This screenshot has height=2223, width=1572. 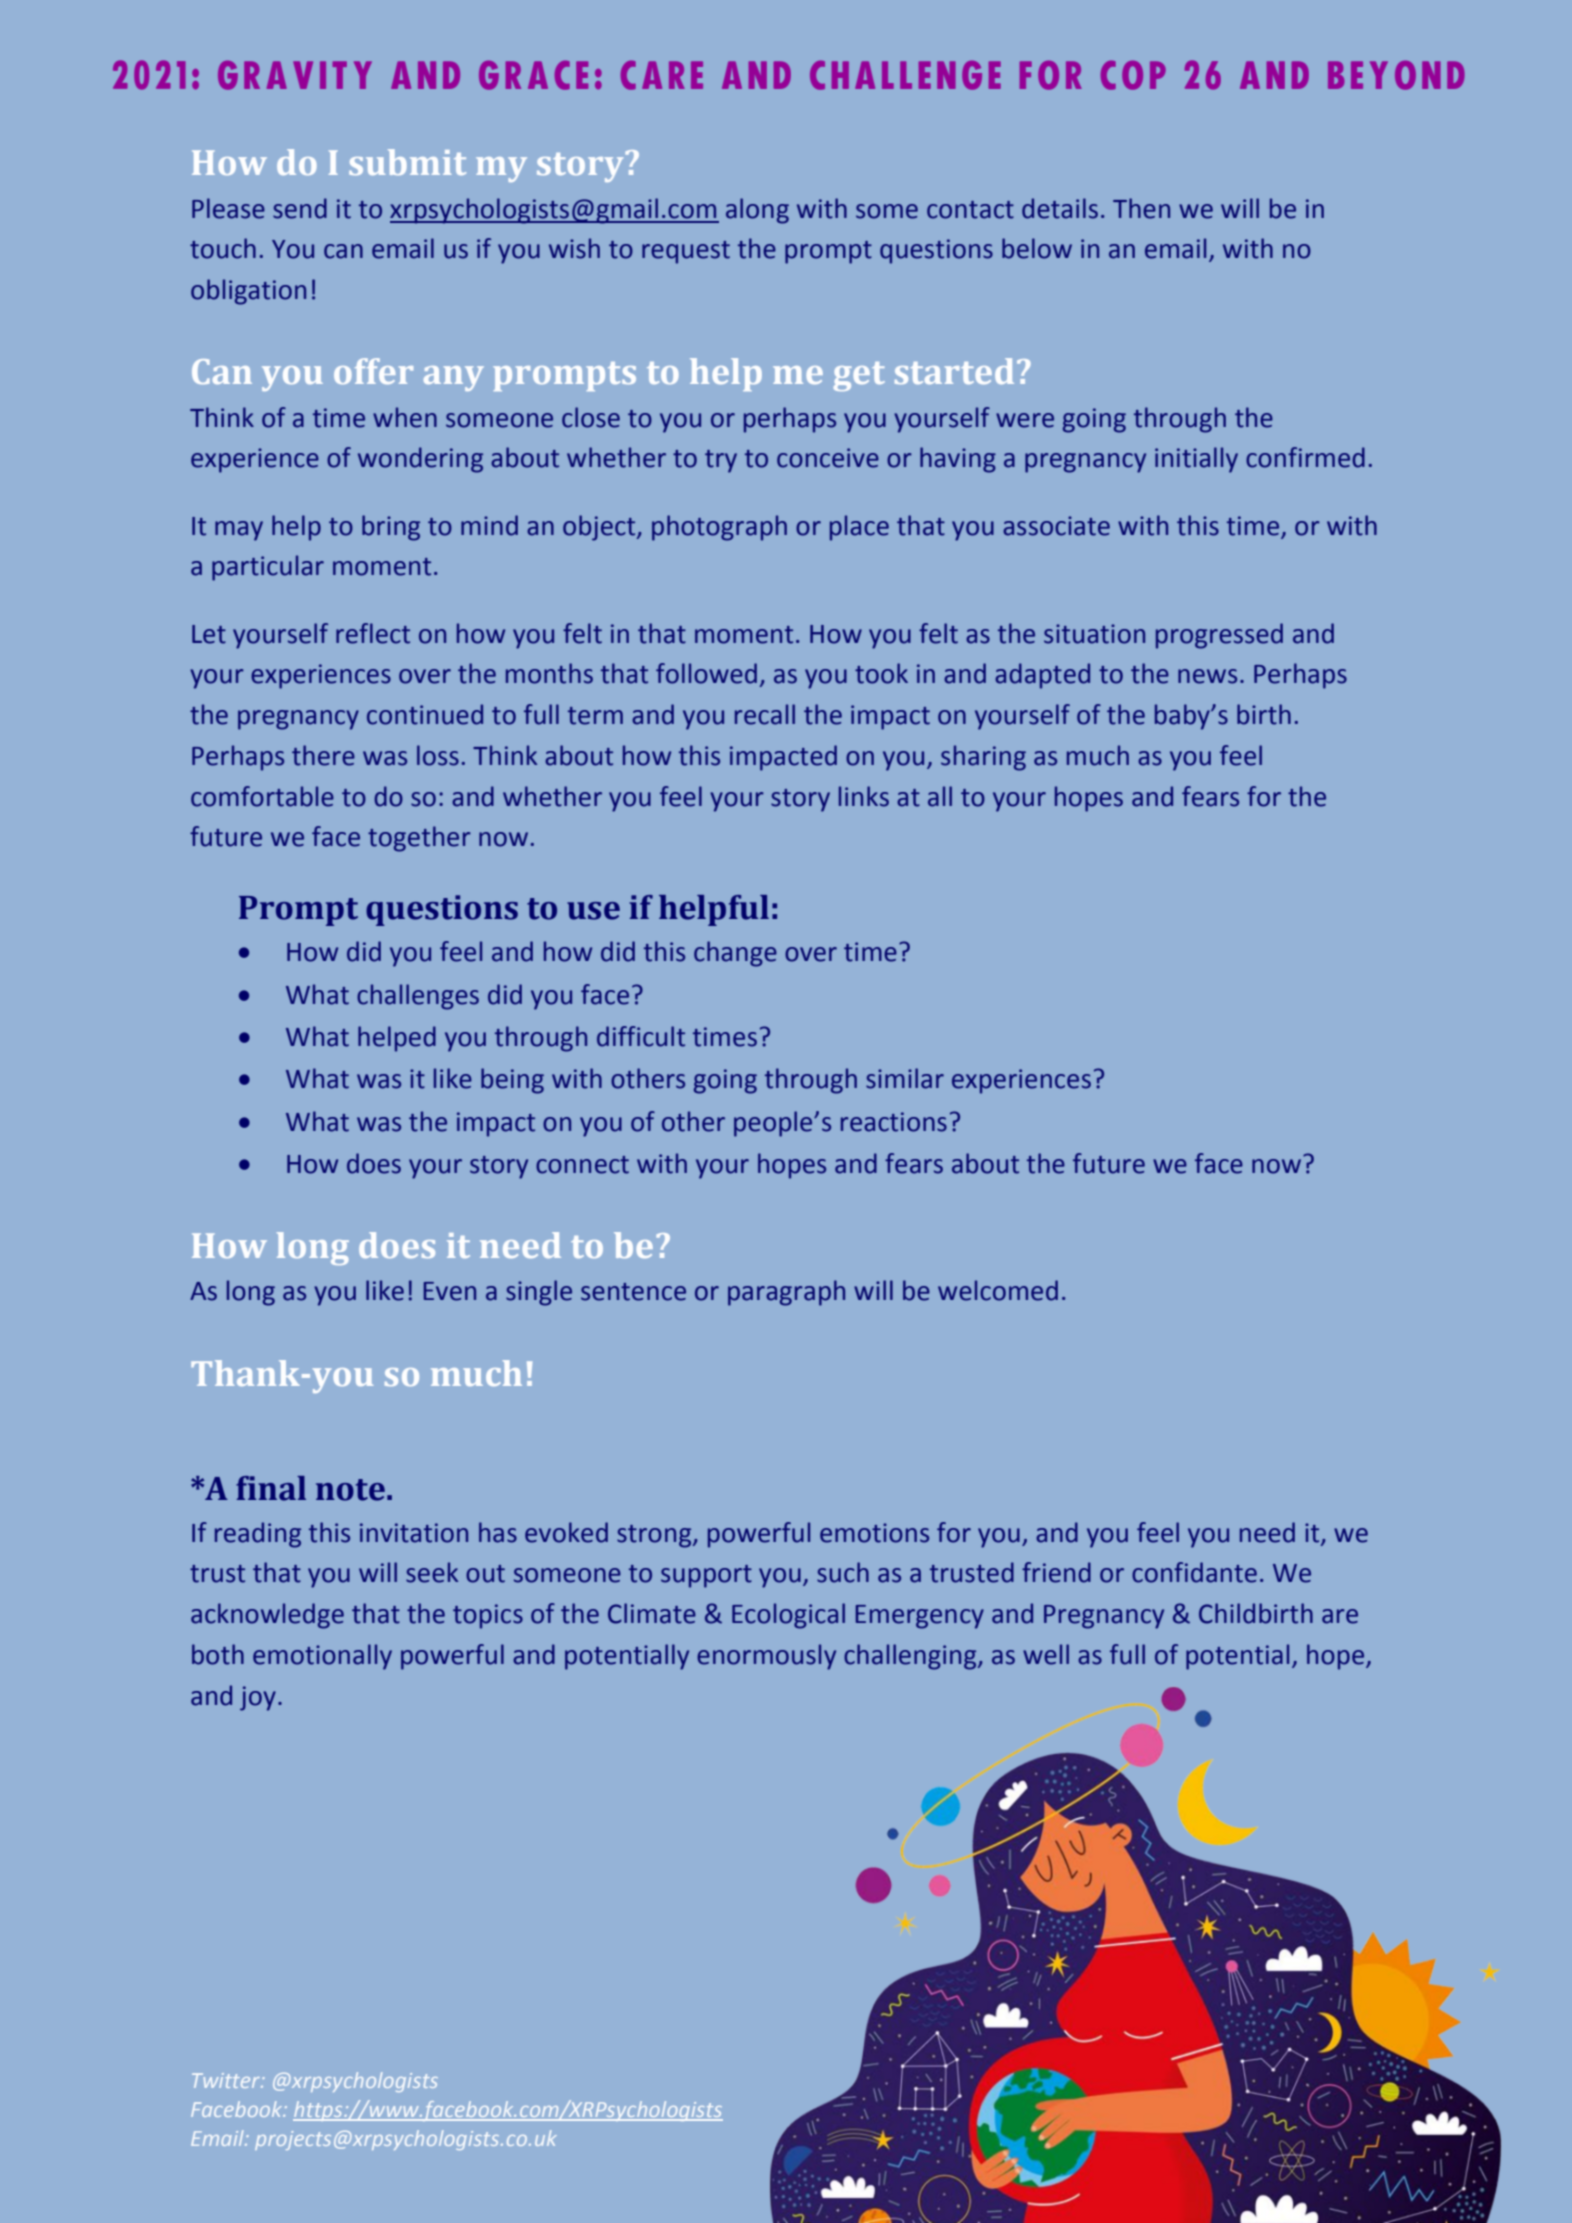 I want to click on CARE, so click(x=662, y=75).
